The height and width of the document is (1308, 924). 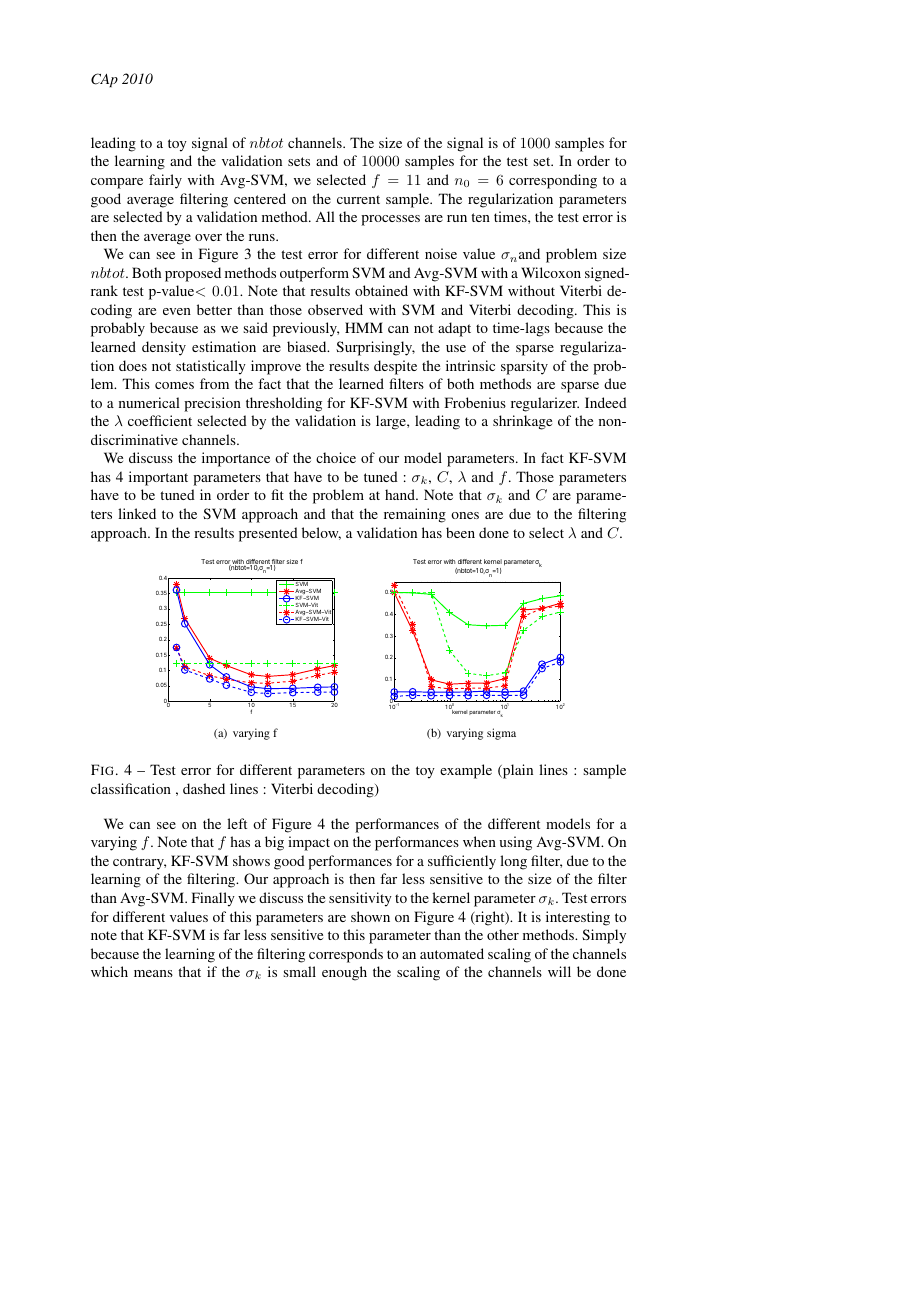 I want to click on fairly, so click(x=165, y=181).
